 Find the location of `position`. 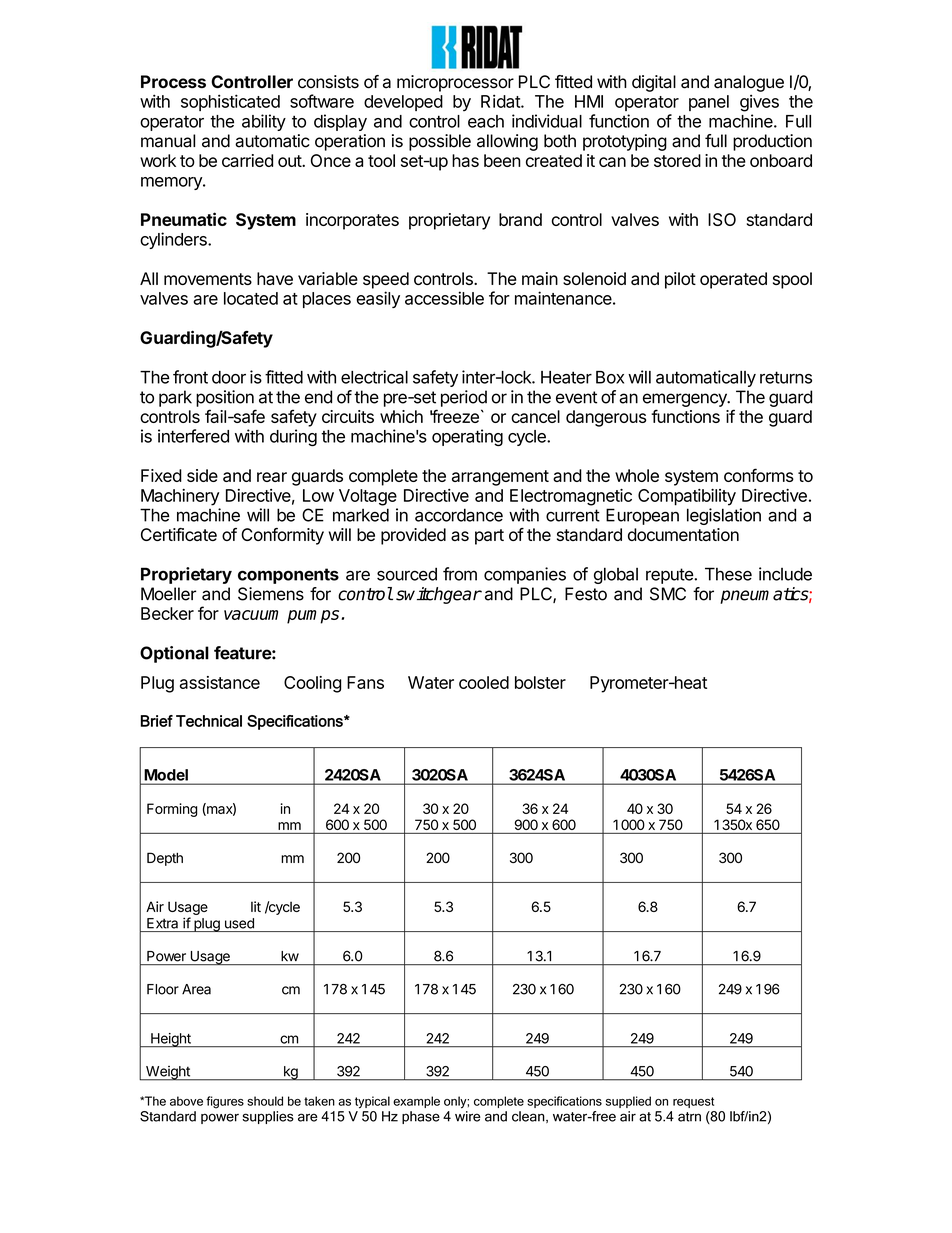

position is located at coordinates (225, 398).
